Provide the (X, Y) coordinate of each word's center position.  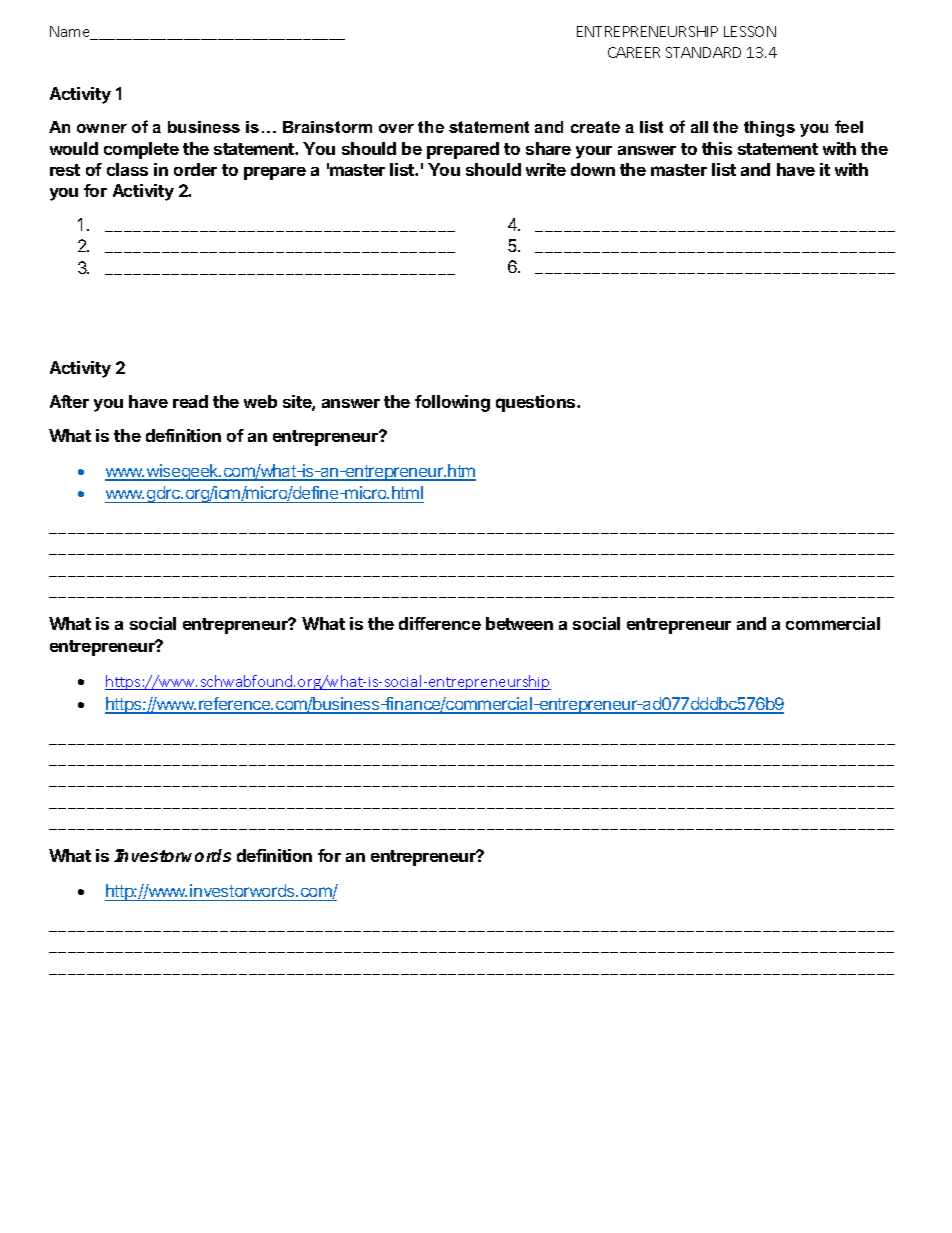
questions (537, 403)
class (127, 169)
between (519, 623)
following (452, 403)
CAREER (634, 52)
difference (440, 623)
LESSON (750, 31)
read (190, 401)
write (546, 169)
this (717, 148)
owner (102, 128)
